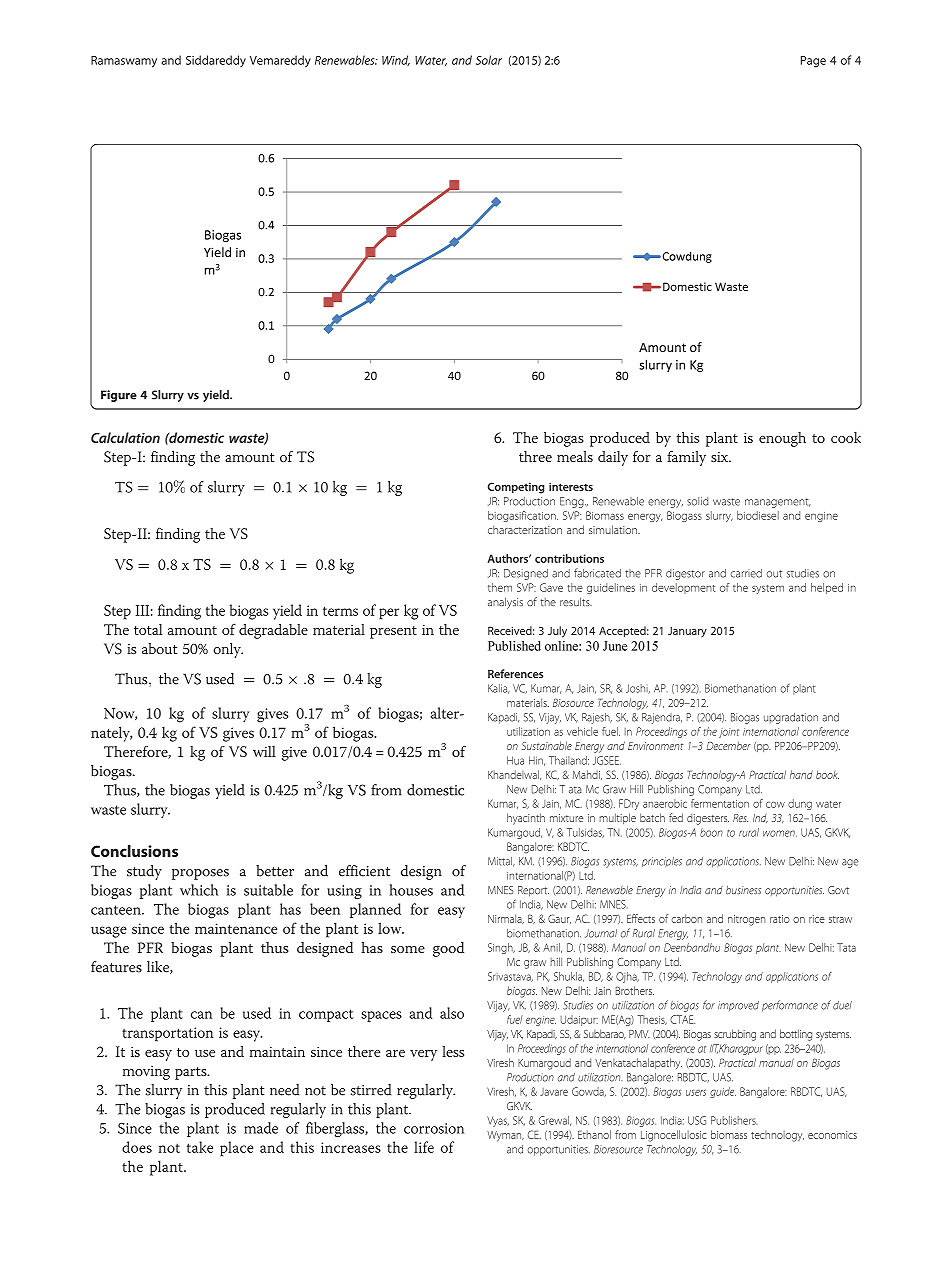 Image resolution: width=952 pixels, height=1270 pixels. I want to click on three, so click(535, 456).
